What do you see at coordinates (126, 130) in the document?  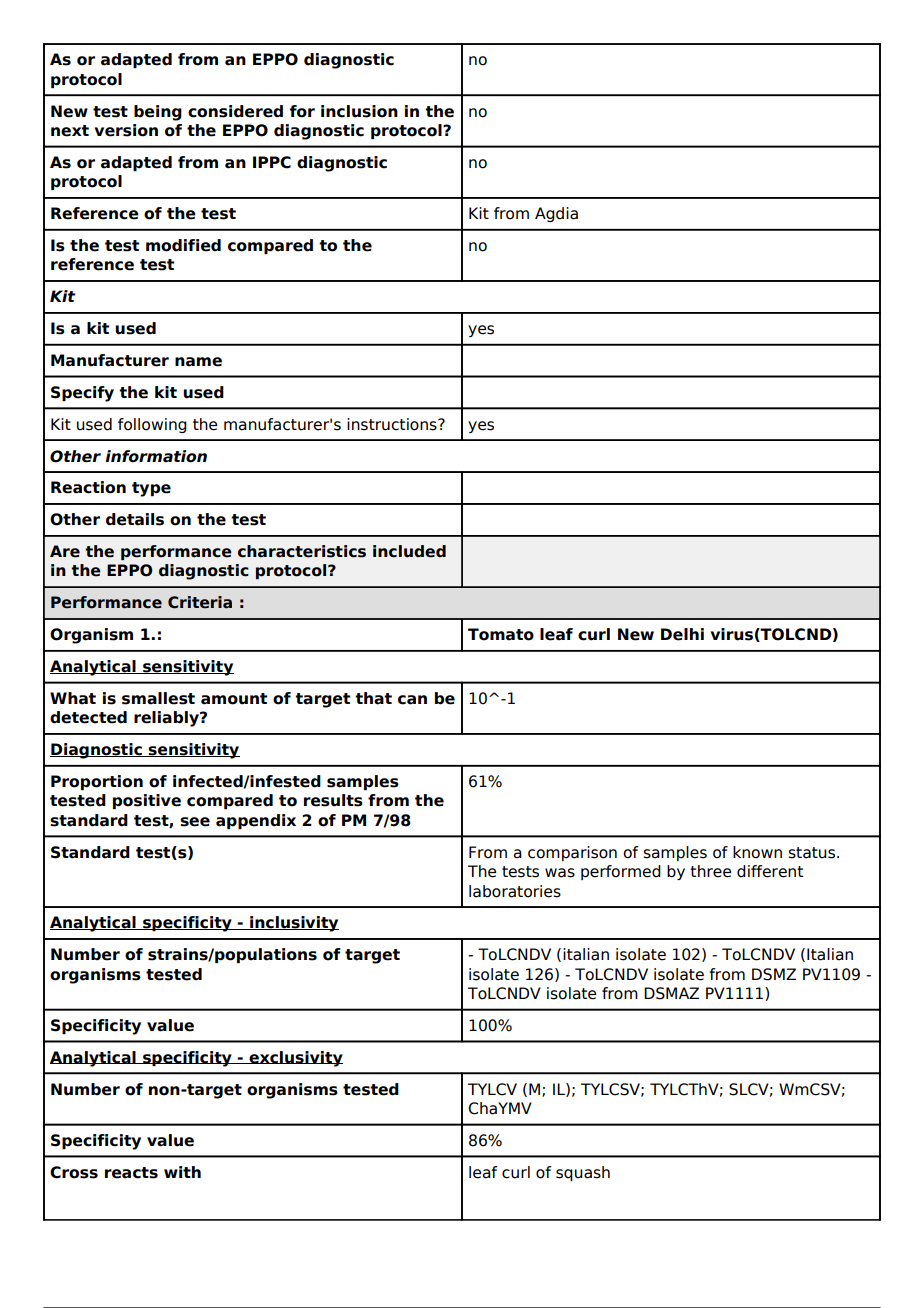 I see `version` at bounding box center [126, 130].
